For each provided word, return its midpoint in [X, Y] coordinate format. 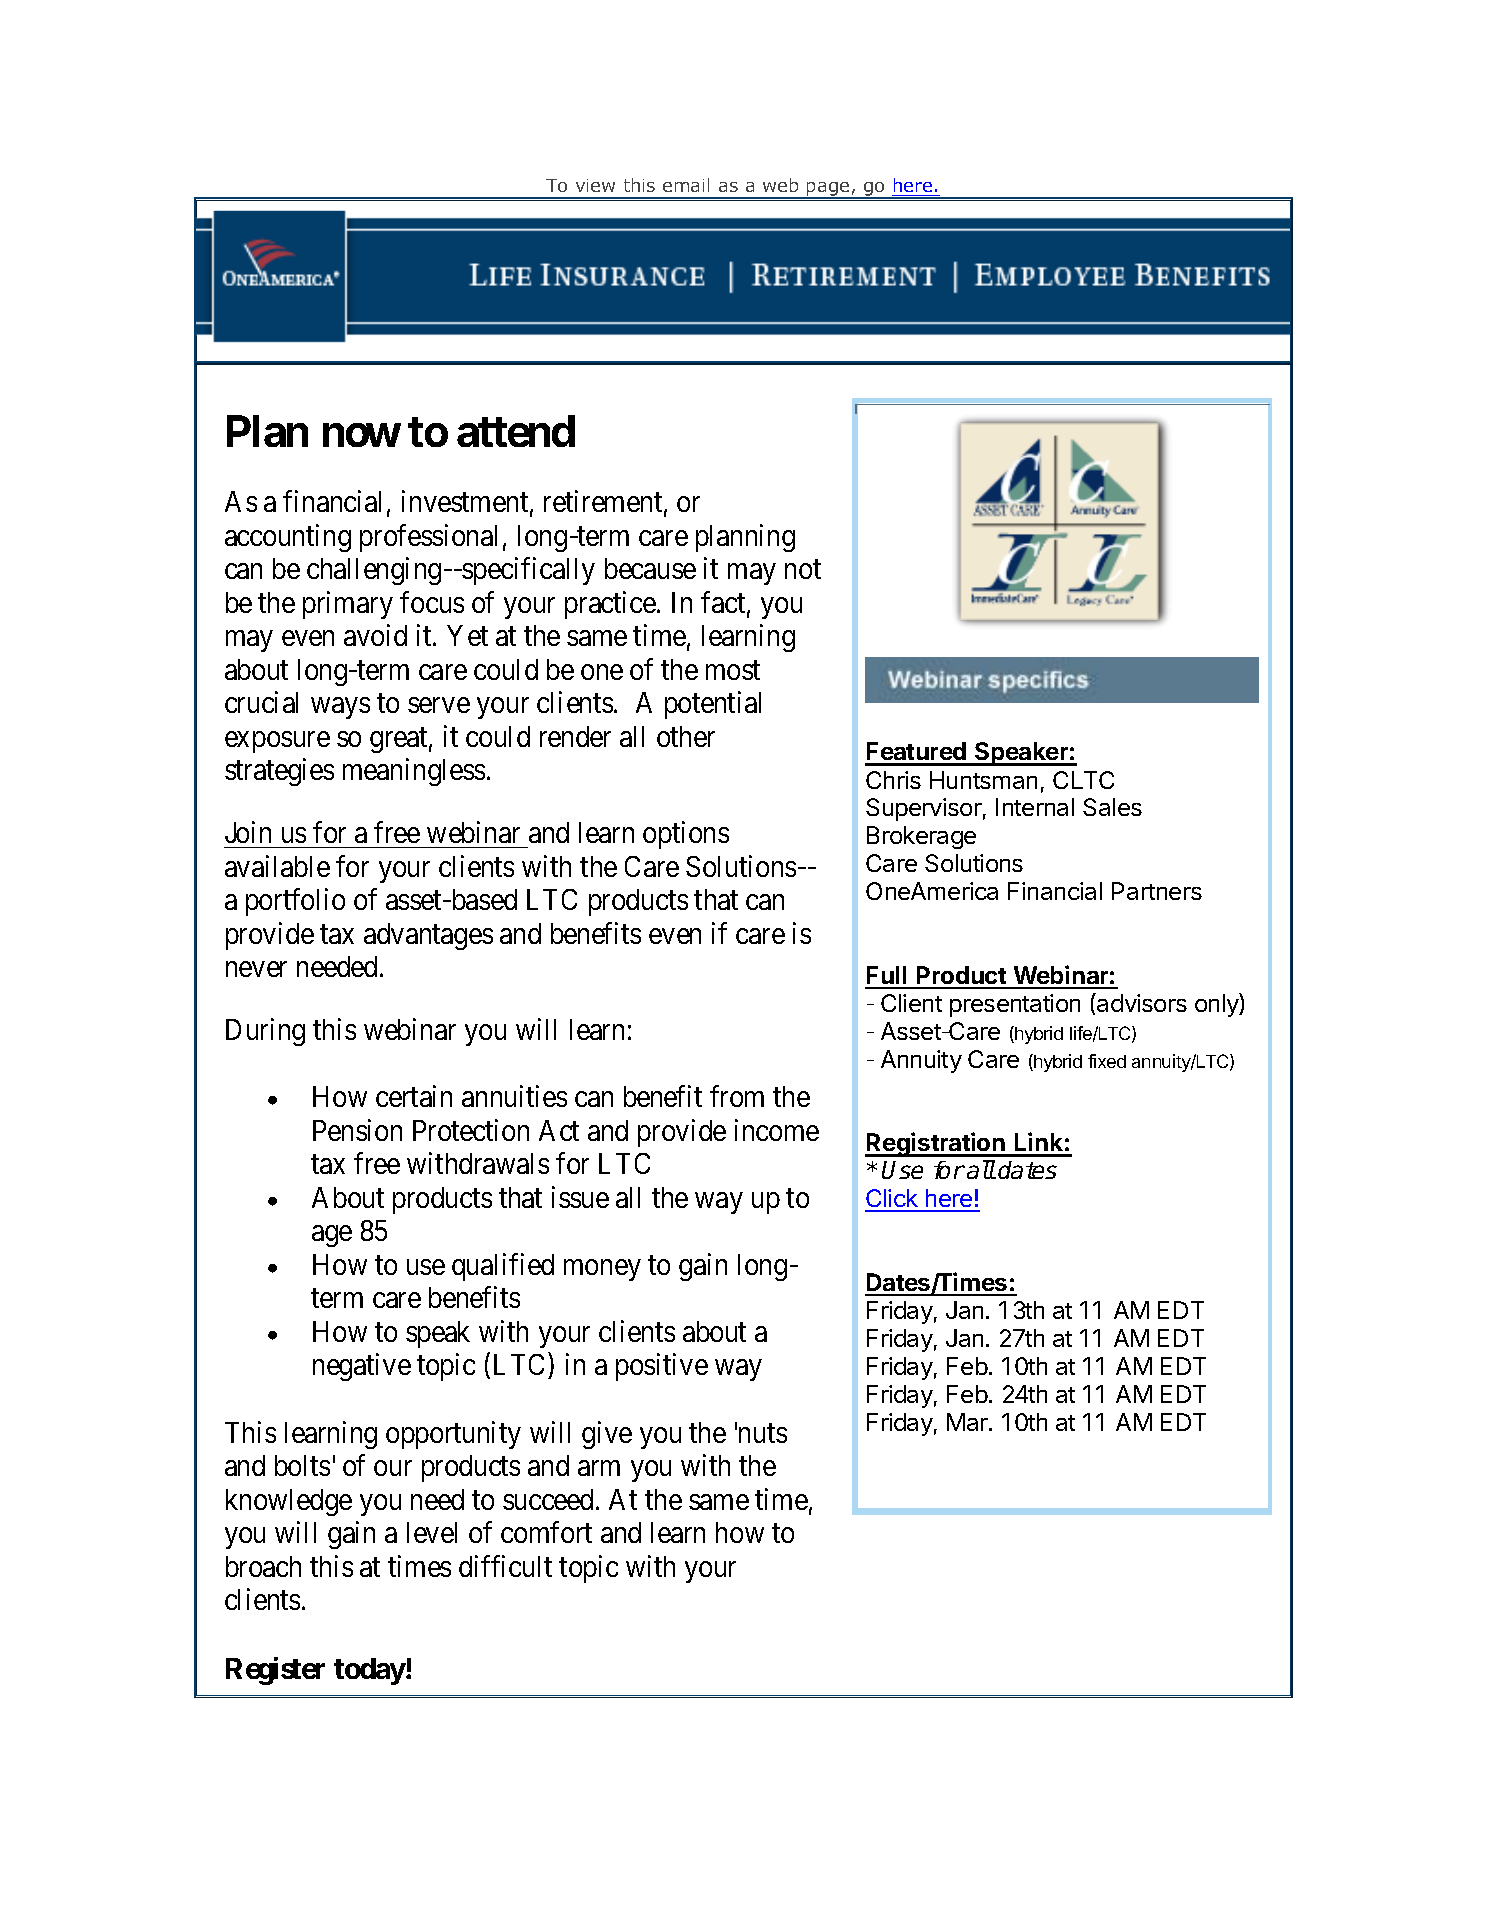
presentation [1015, 1005]
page [828, 190]
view [595, 185]
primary [348, 605]
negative [362, 1367]
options [686, 835]
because [650, 568]
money [602, 1270]
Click [892, 1200]
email [686, 185]
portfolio [295, 902]
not [803, 570]
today [370, 1671]
